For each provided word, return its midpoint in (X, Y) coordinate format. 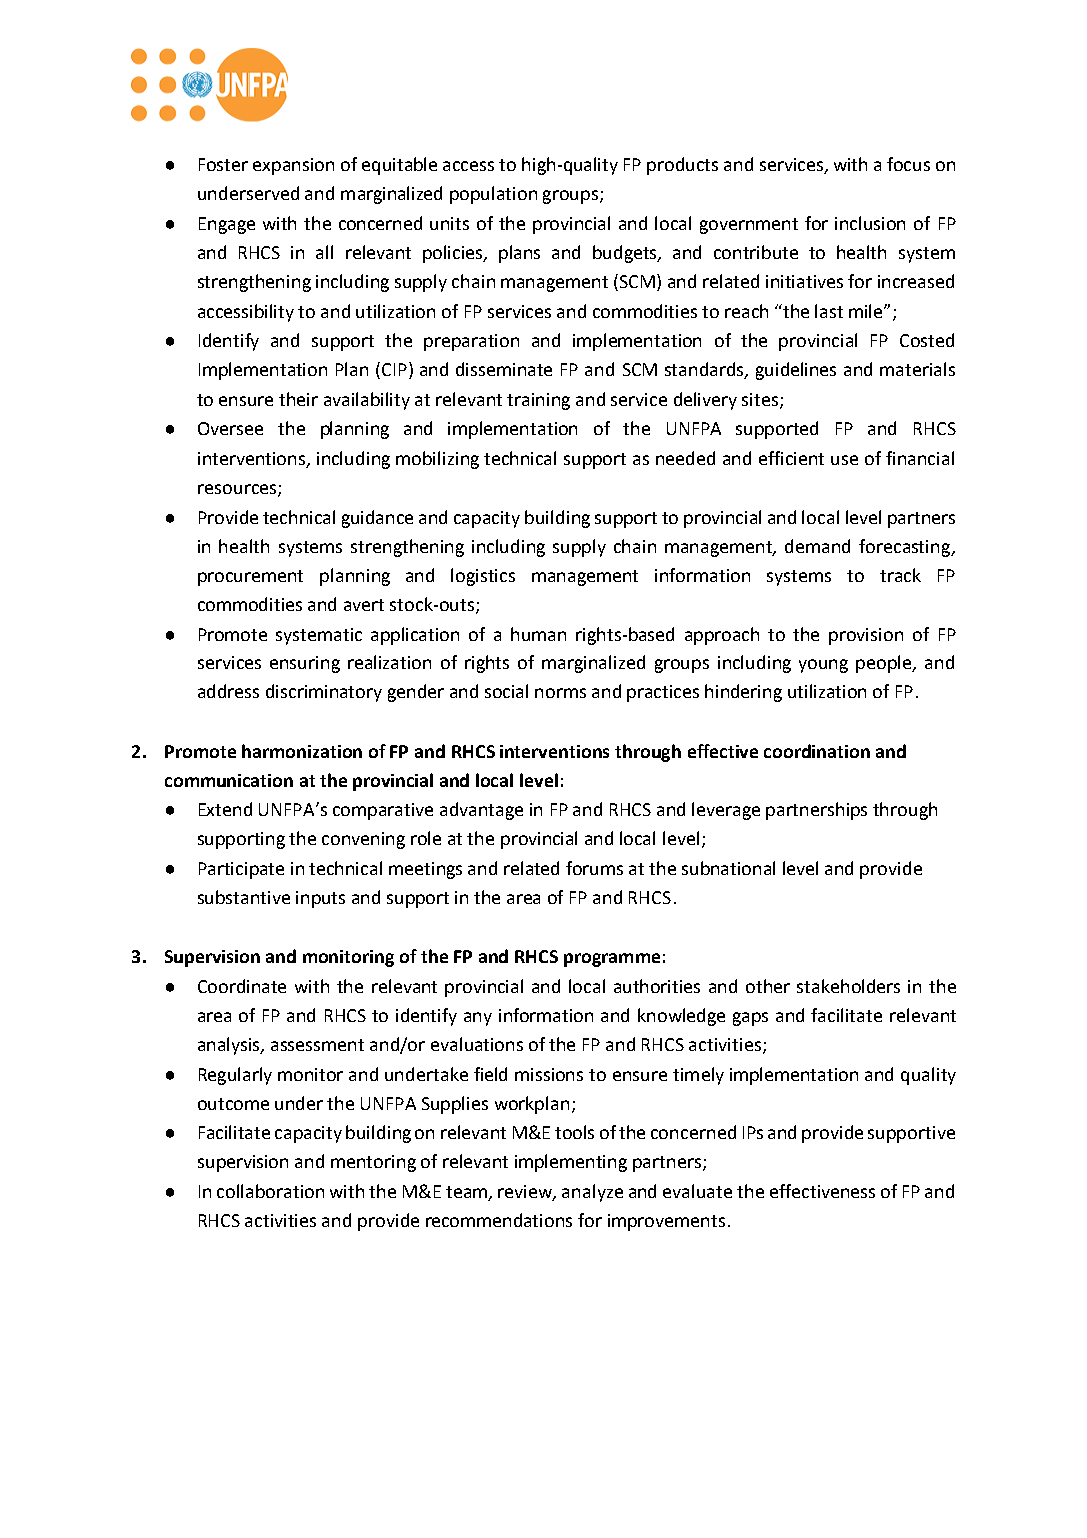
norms (560, 693)
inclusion (870, 223)
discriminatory (324, 693)
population (493, 195)
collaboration (270, 1191)
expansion (293, 166)
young (823, 666)
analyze (592, 1193)
